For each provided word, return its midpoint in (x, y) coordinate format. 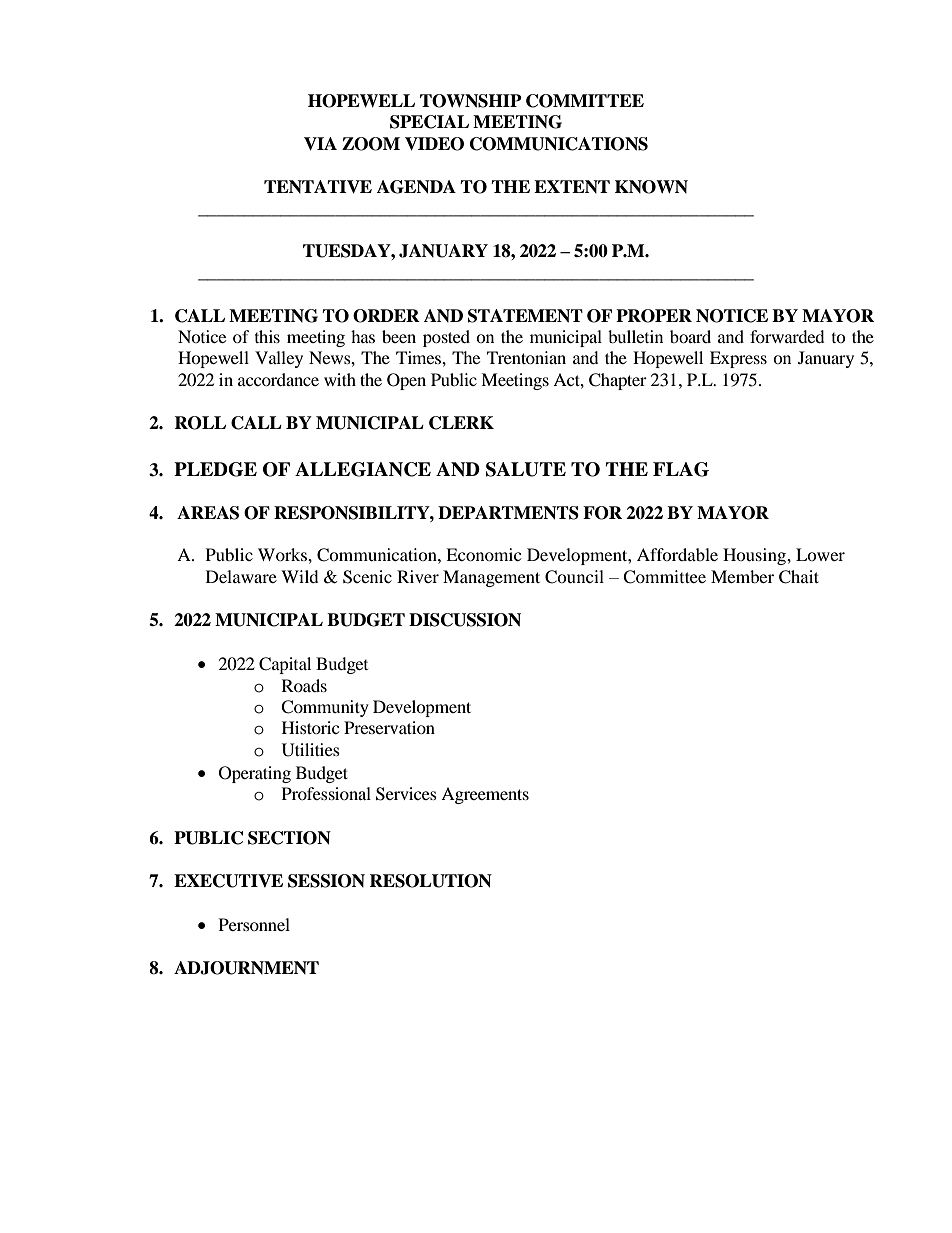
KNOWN (651, 187)
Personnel (254, 924)
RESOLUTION (430, 881)
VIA (320, 144)
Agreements (485, 795)
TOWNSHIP (471, 101)
